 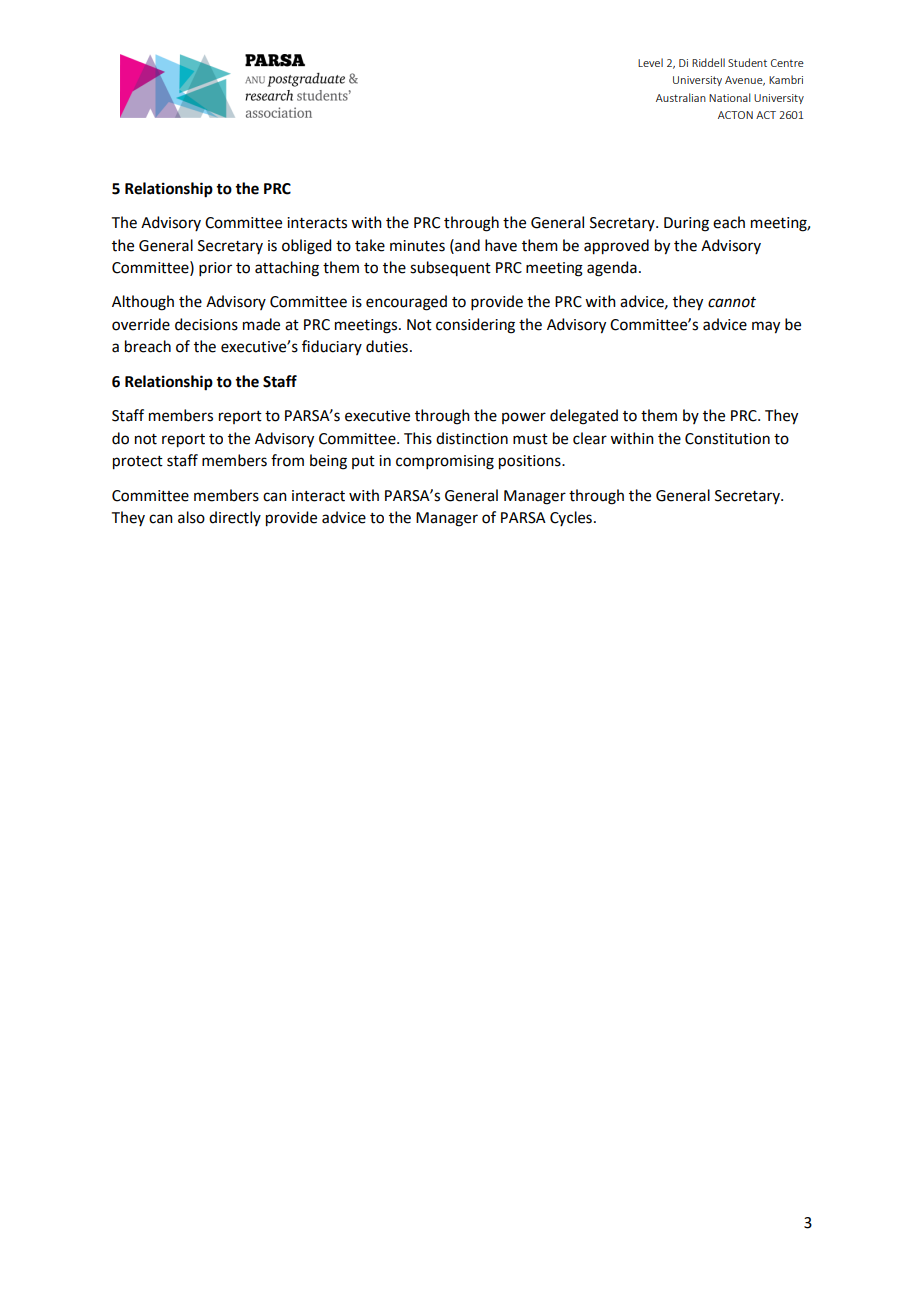 What do you see at coordinates (472, 438) in the image?
I see `distinction` at bounding box center [472, 438].
